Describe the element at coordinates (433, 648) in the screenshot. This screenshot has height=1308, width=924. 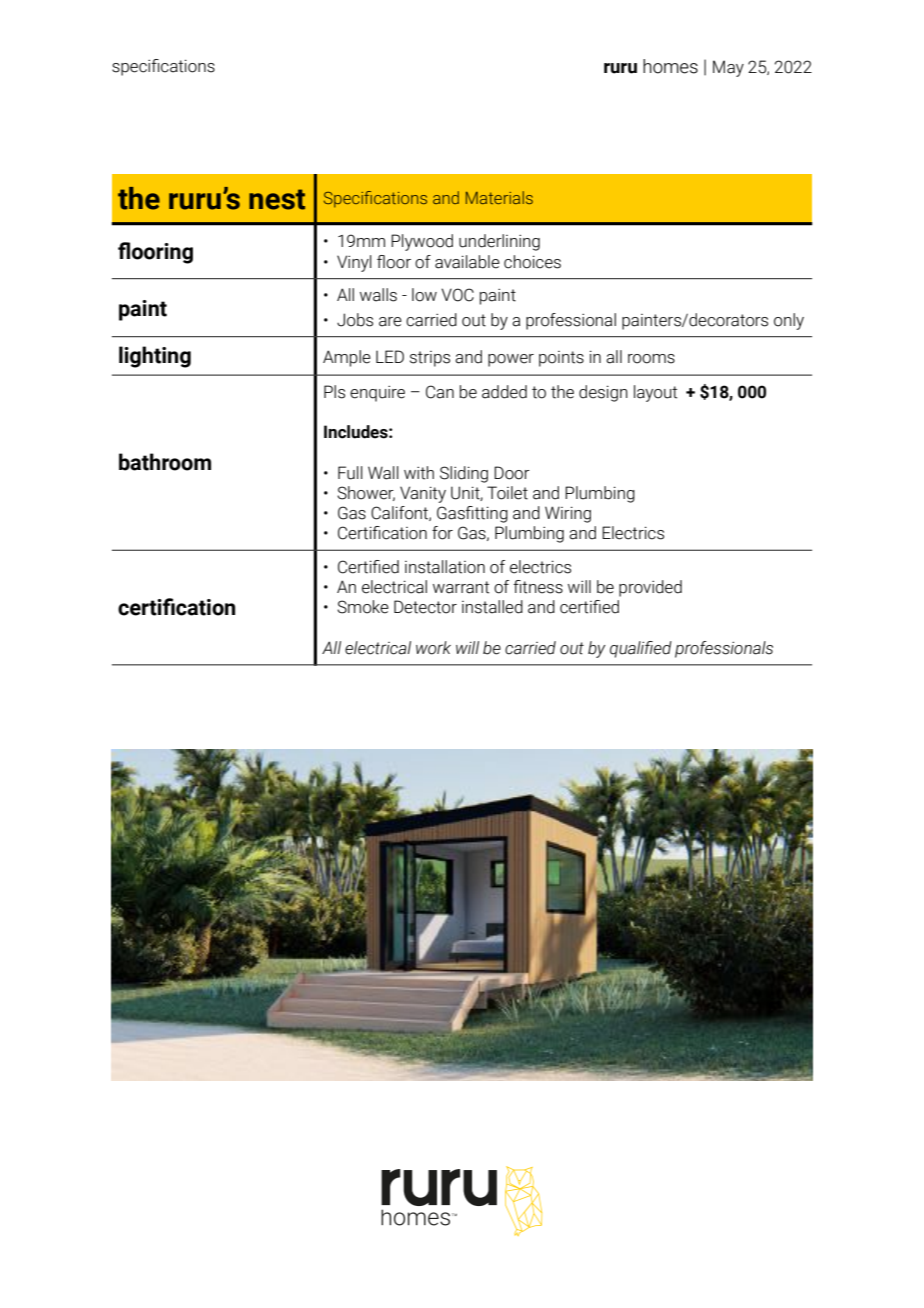
I see `work` at that location.
